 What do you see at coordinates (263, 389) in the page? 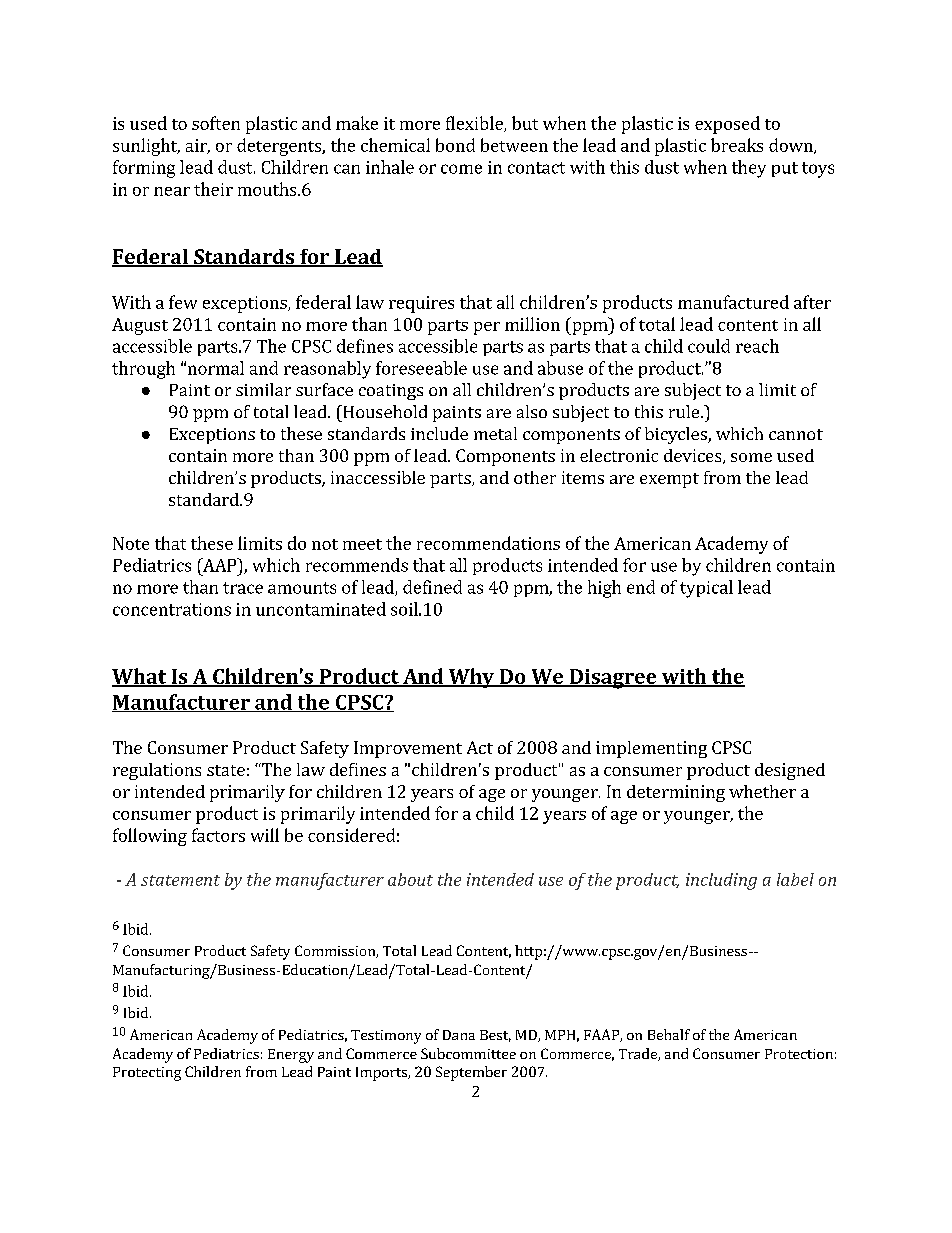
I see `similar` at bounding box center [263, 389].
